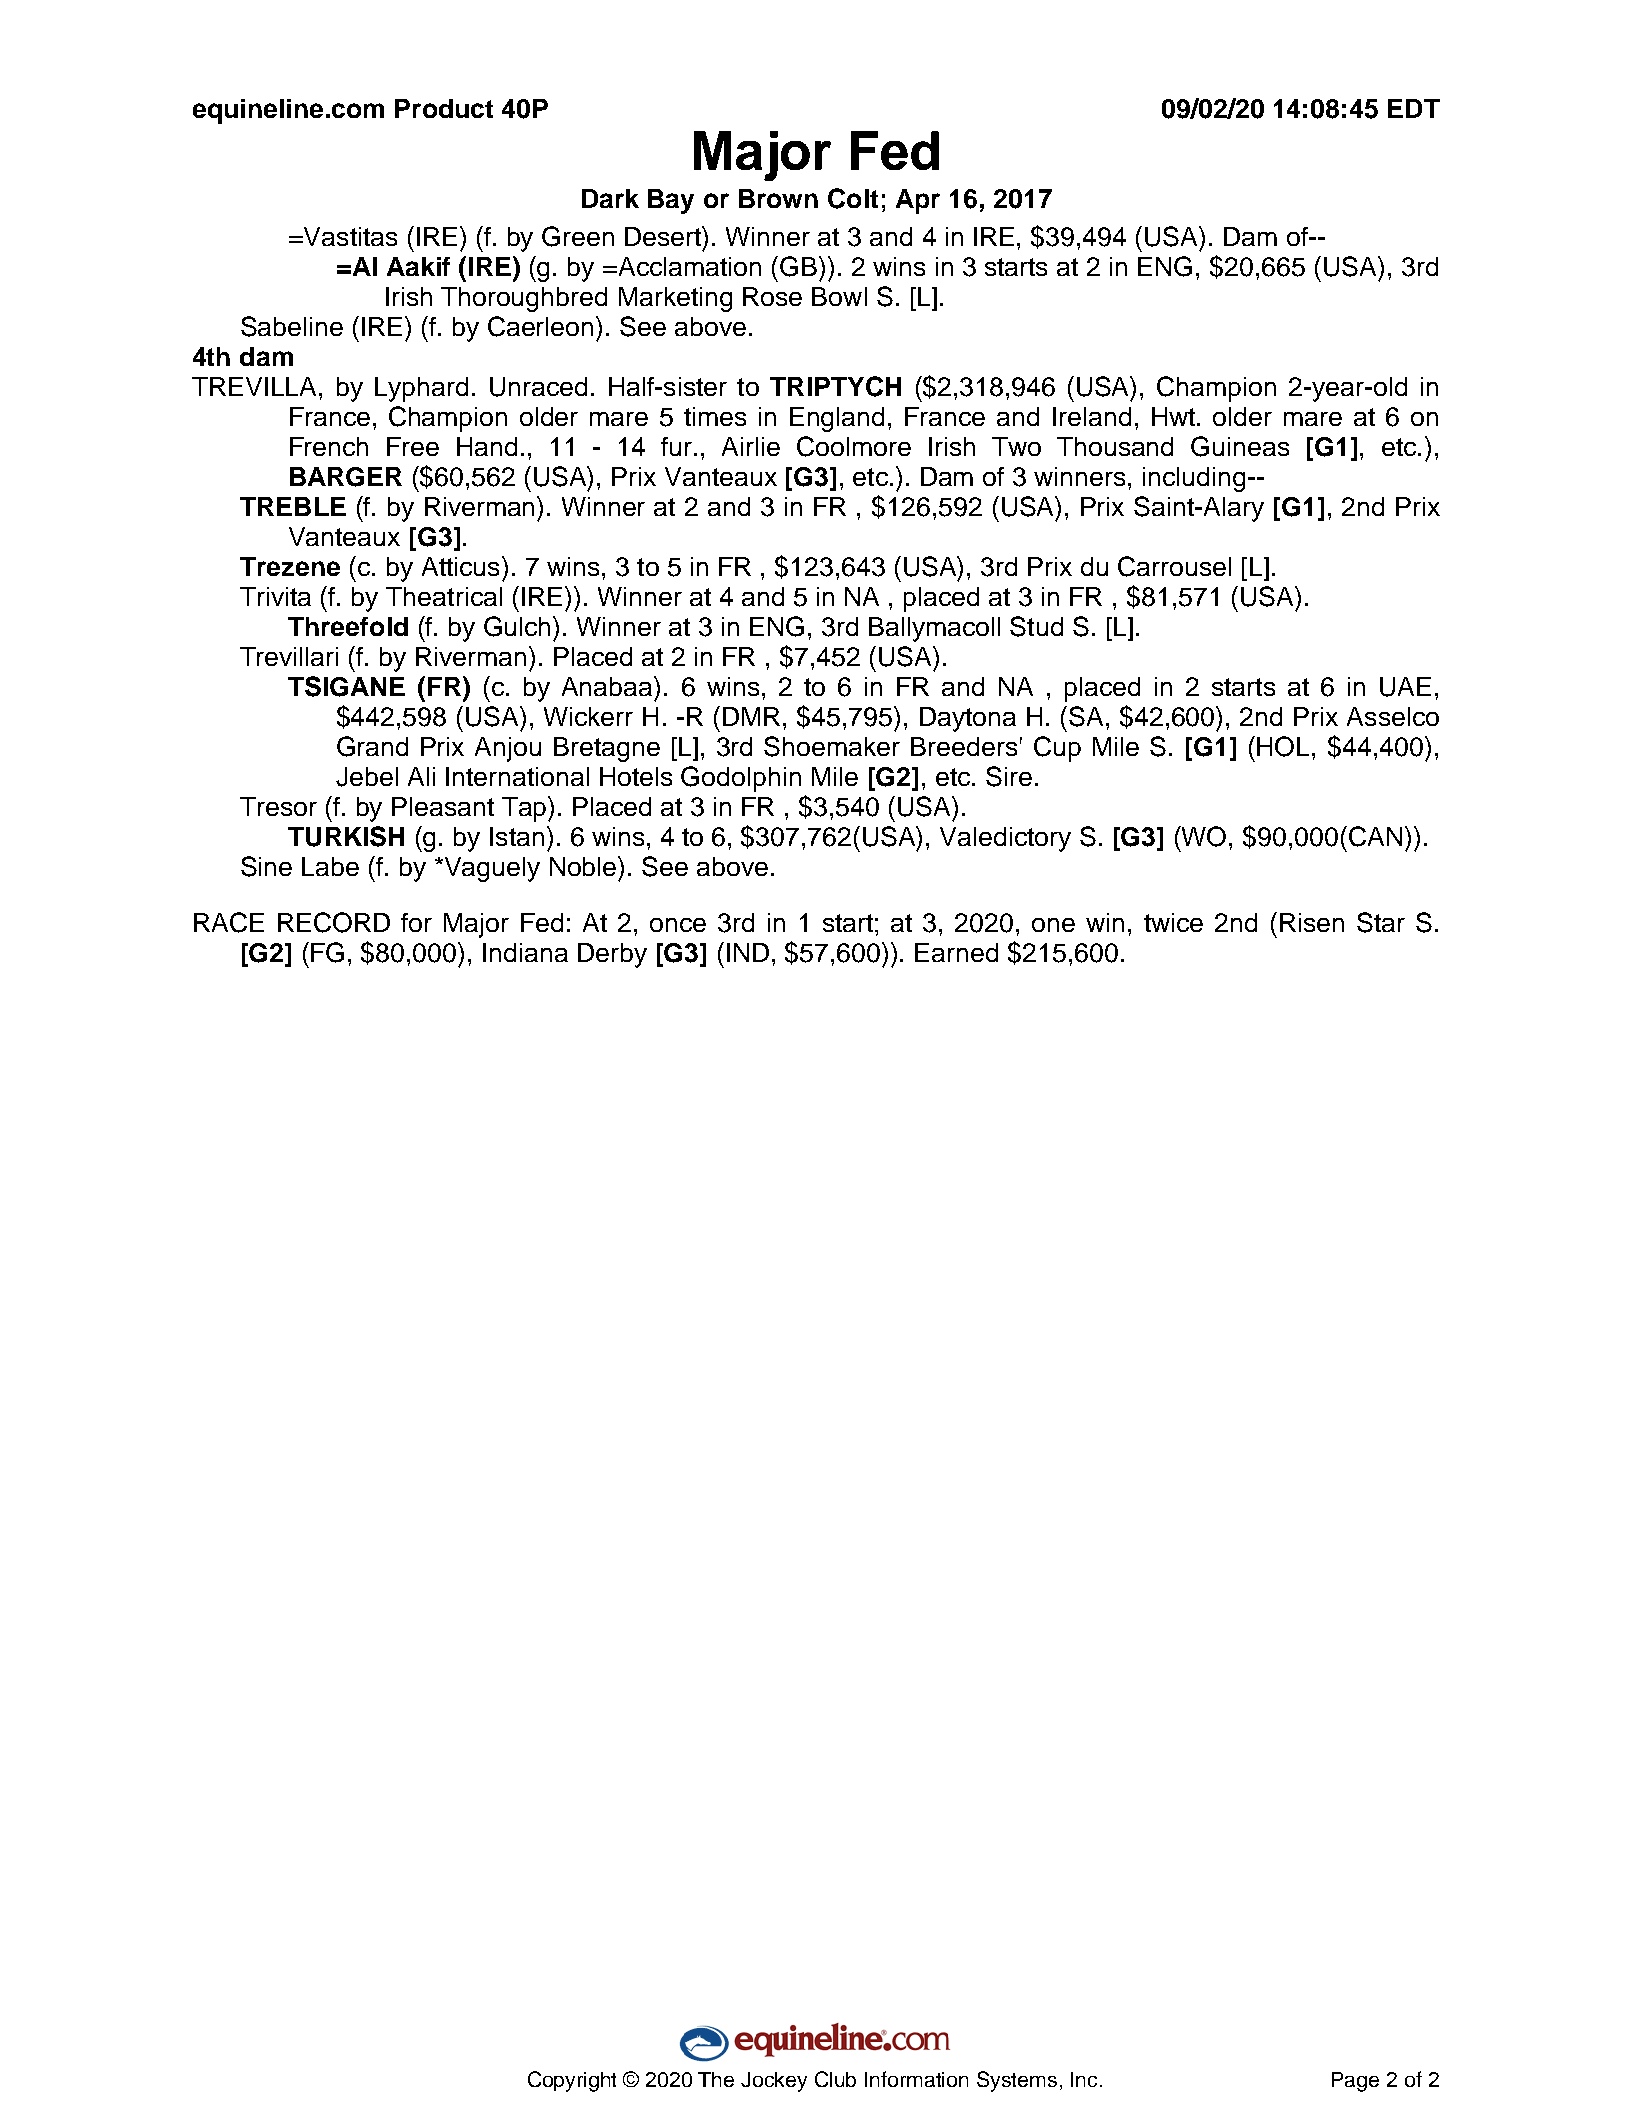 The image size is (1632, 2112). I want to click on Indiana, so click(525, 952).
